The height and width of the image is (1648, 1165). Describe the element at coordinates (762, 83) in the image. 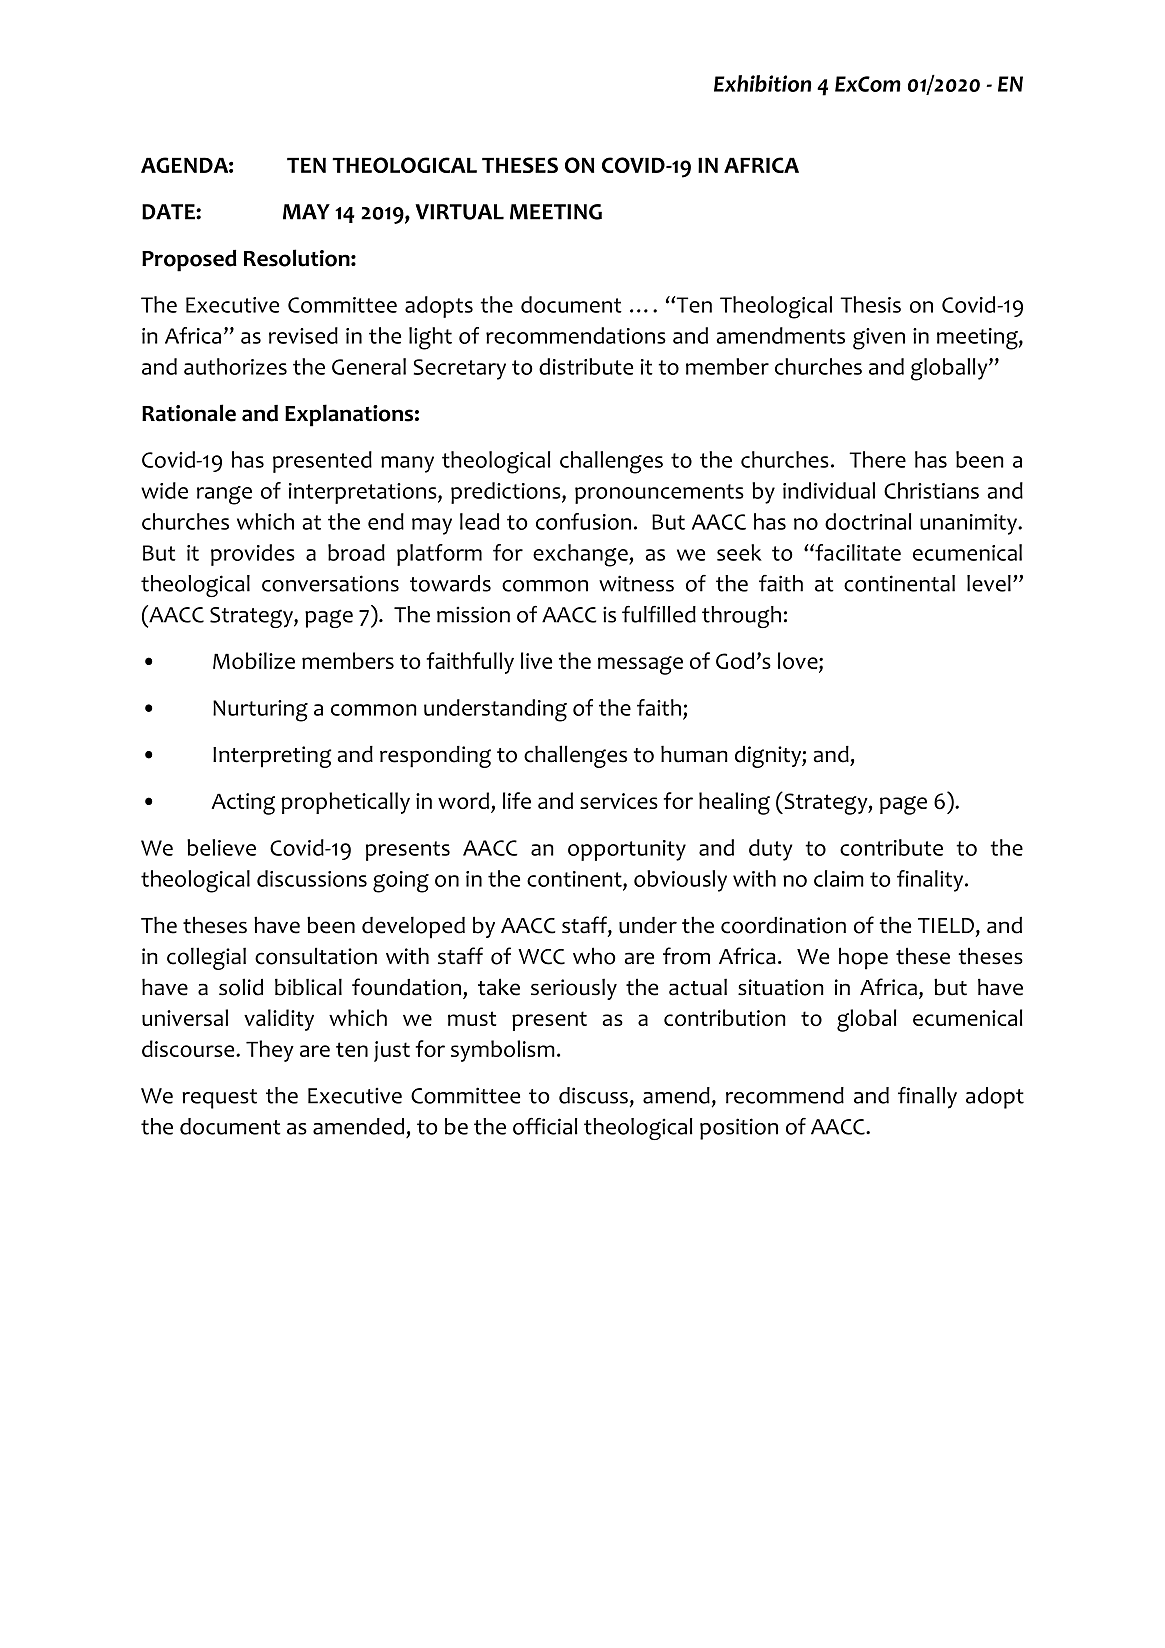

I see `Exhibition` at that location.
